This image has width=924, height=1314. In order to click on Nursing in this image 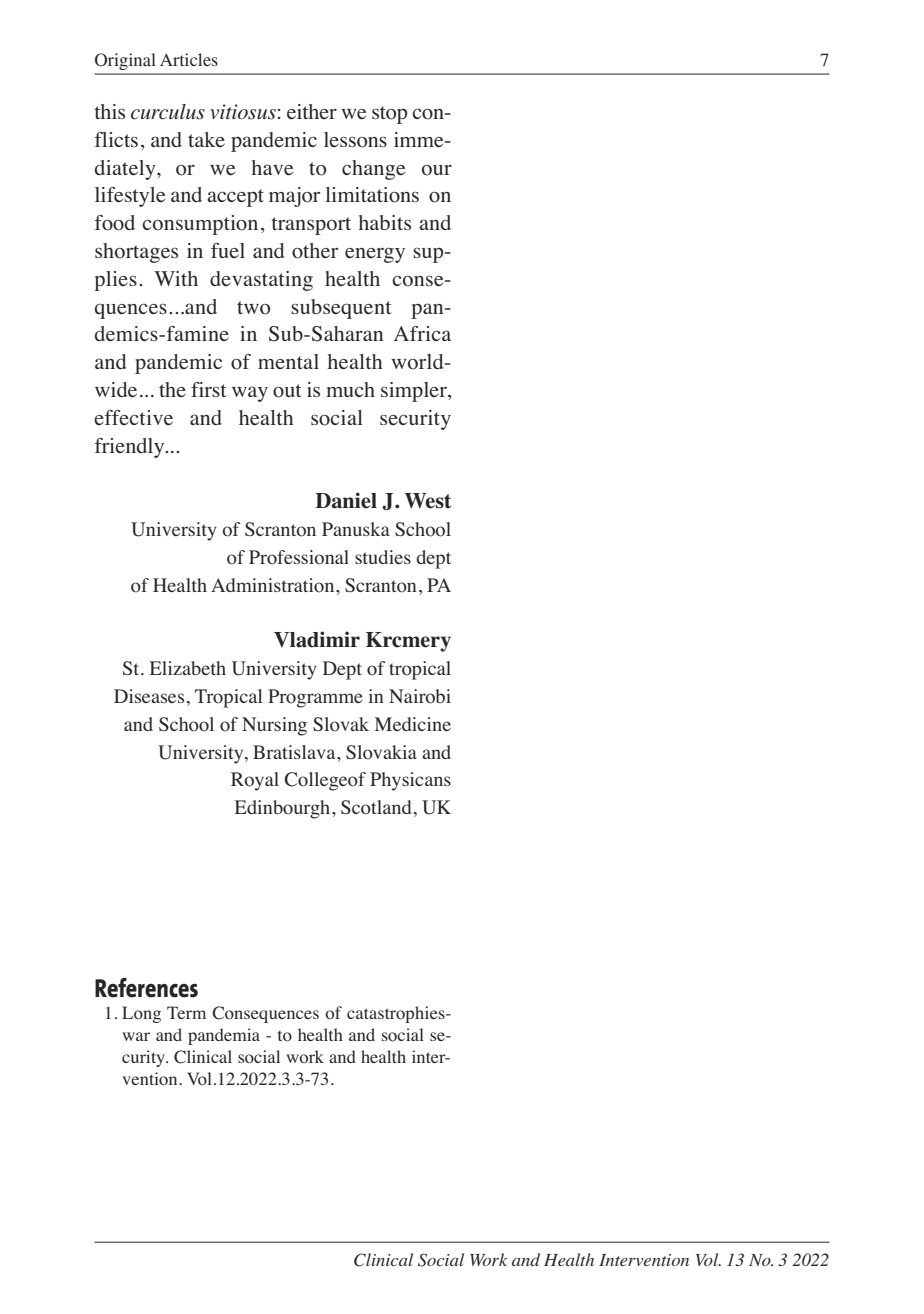, I will do `click(274, 726)`.
